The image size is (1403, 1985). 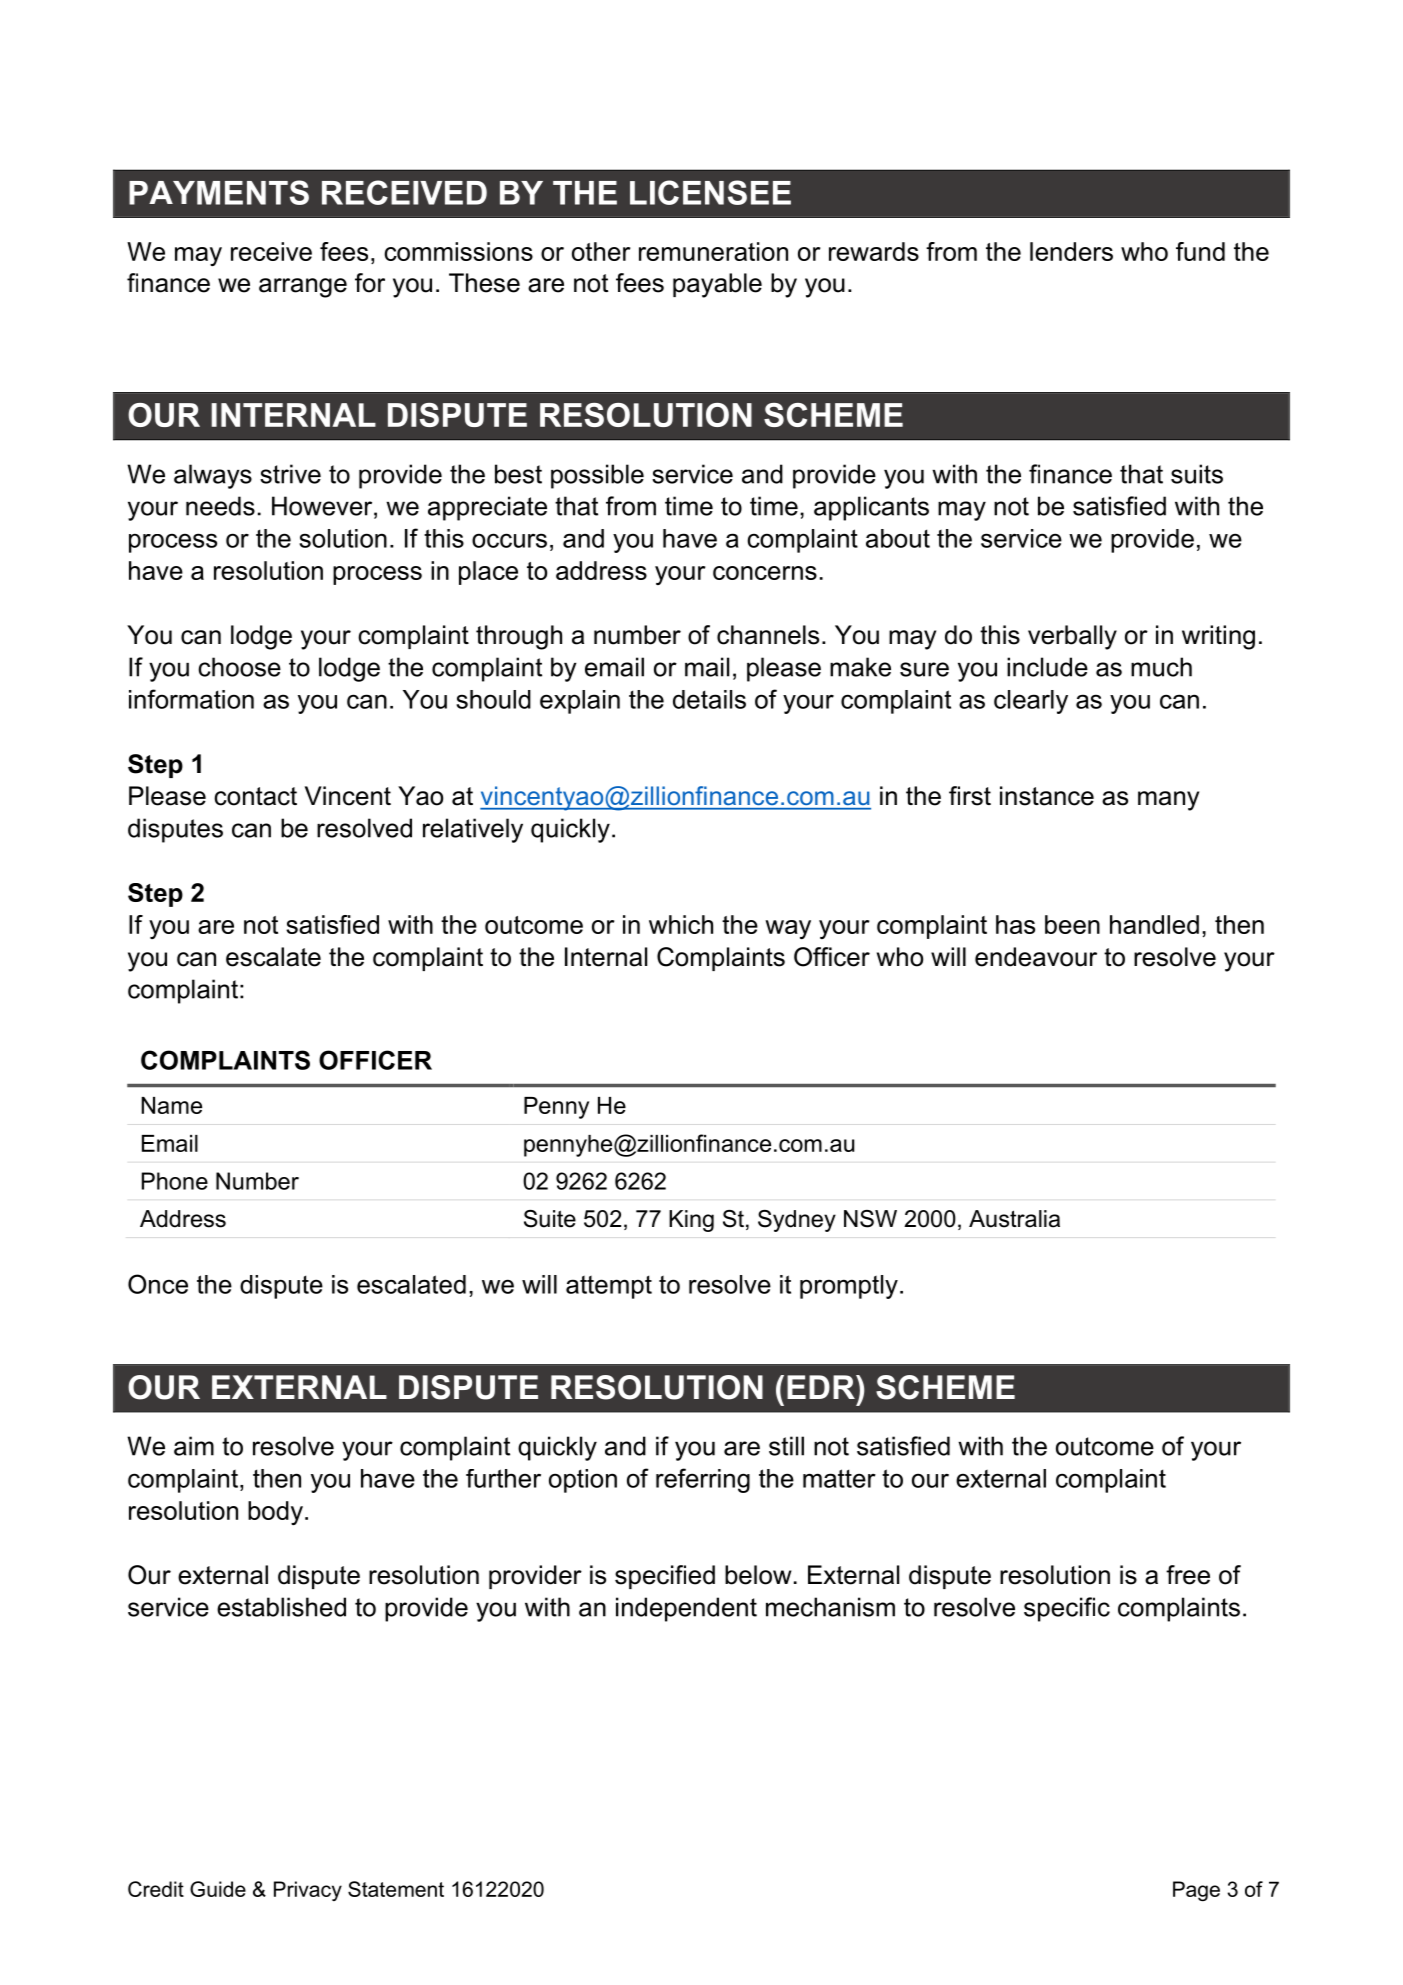 What do you see at coordinates (768, 635) in the screenshot?
I see `channels` at bounding box center [768, 635].
